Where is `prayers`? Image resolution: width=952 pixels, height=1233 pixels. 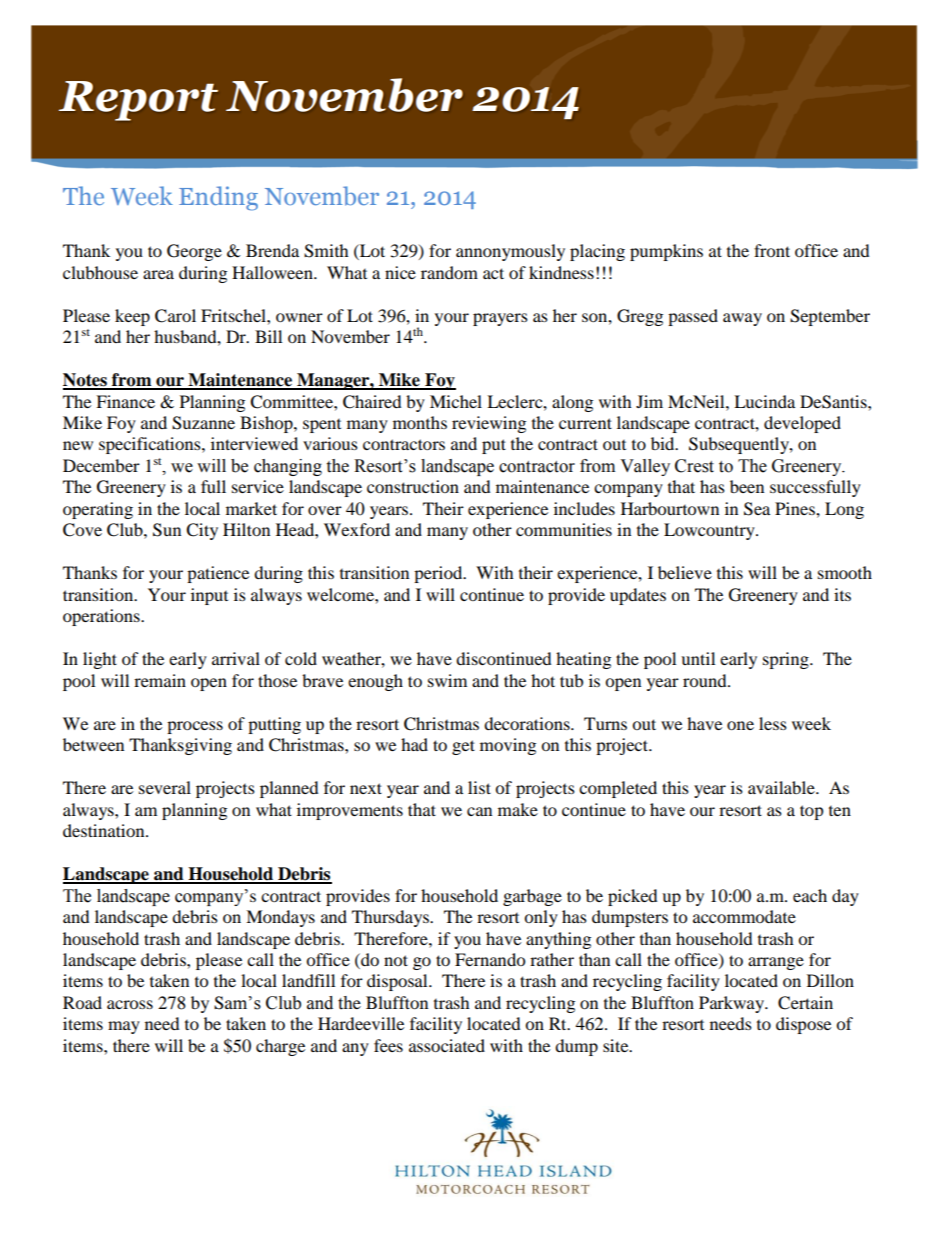 prayers is located at coordinates (500, 319).
